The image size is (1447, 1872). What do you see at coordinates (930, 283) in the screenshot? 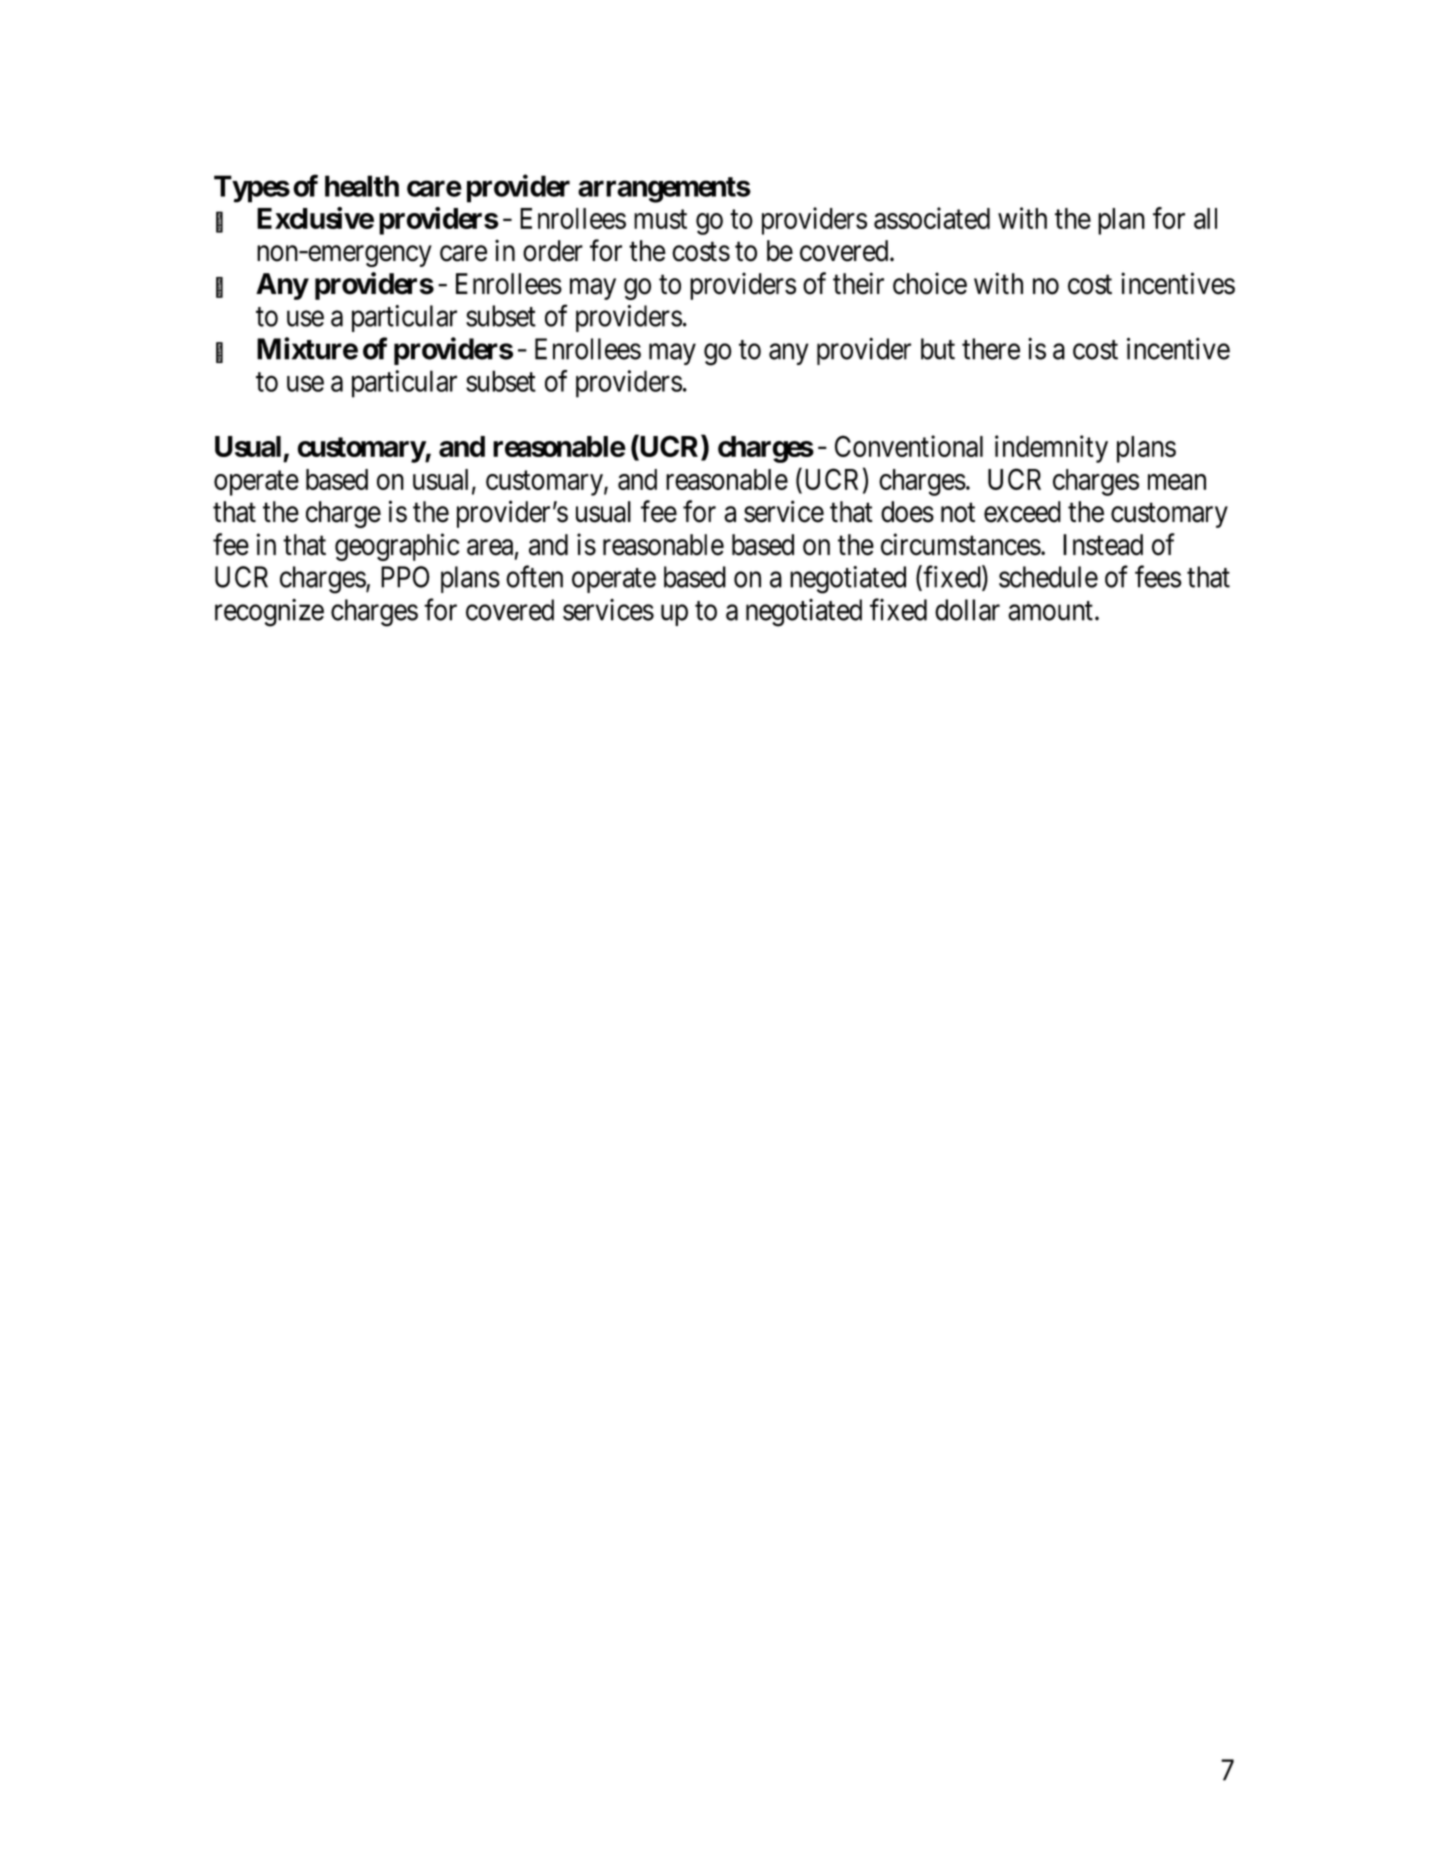
I see `choice` at bounding box center [930, 283].
